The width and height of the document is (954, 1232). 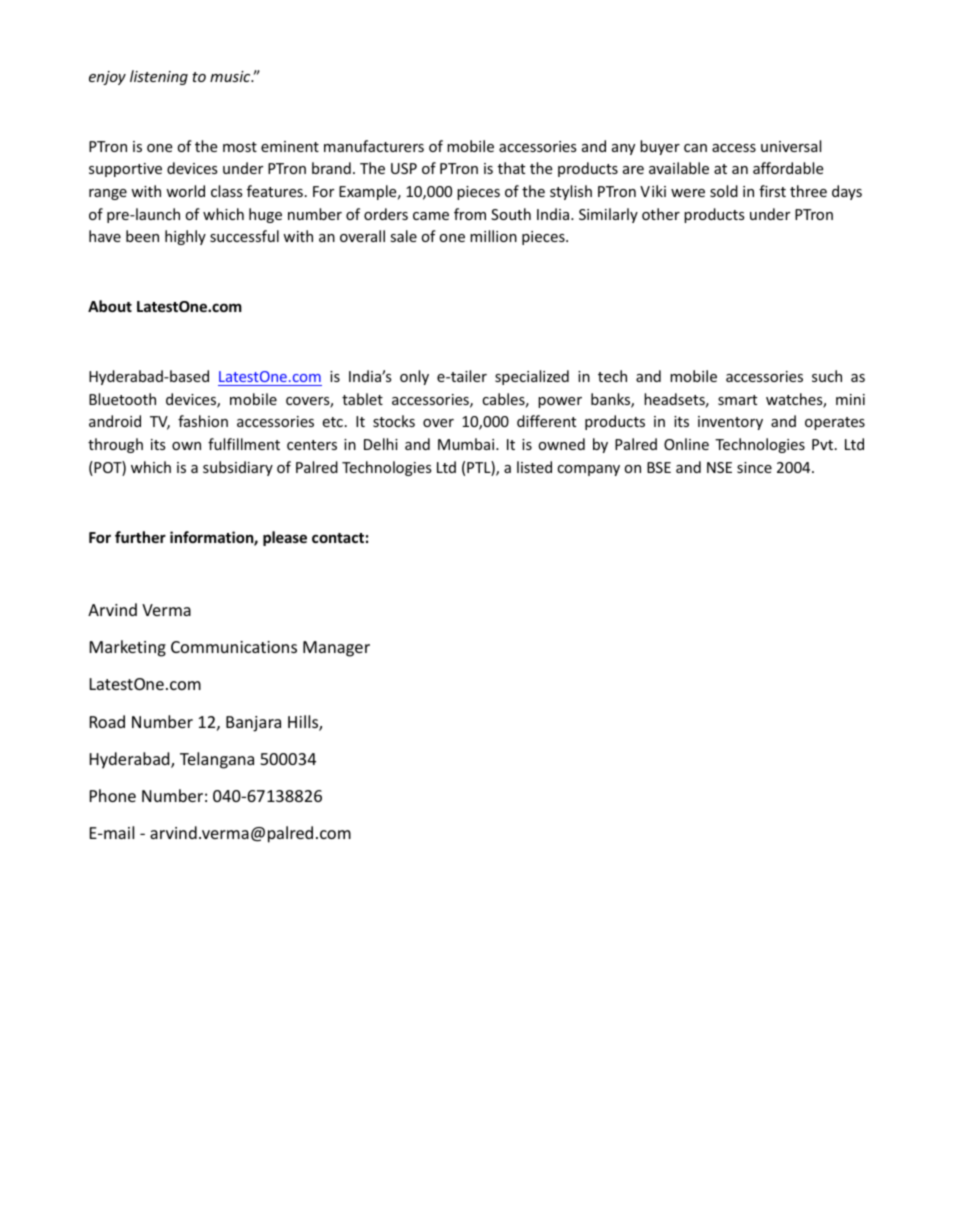 What do you see at coordinates (827, 376) in the document?
I see `such` at bounding box center [827, 376].
